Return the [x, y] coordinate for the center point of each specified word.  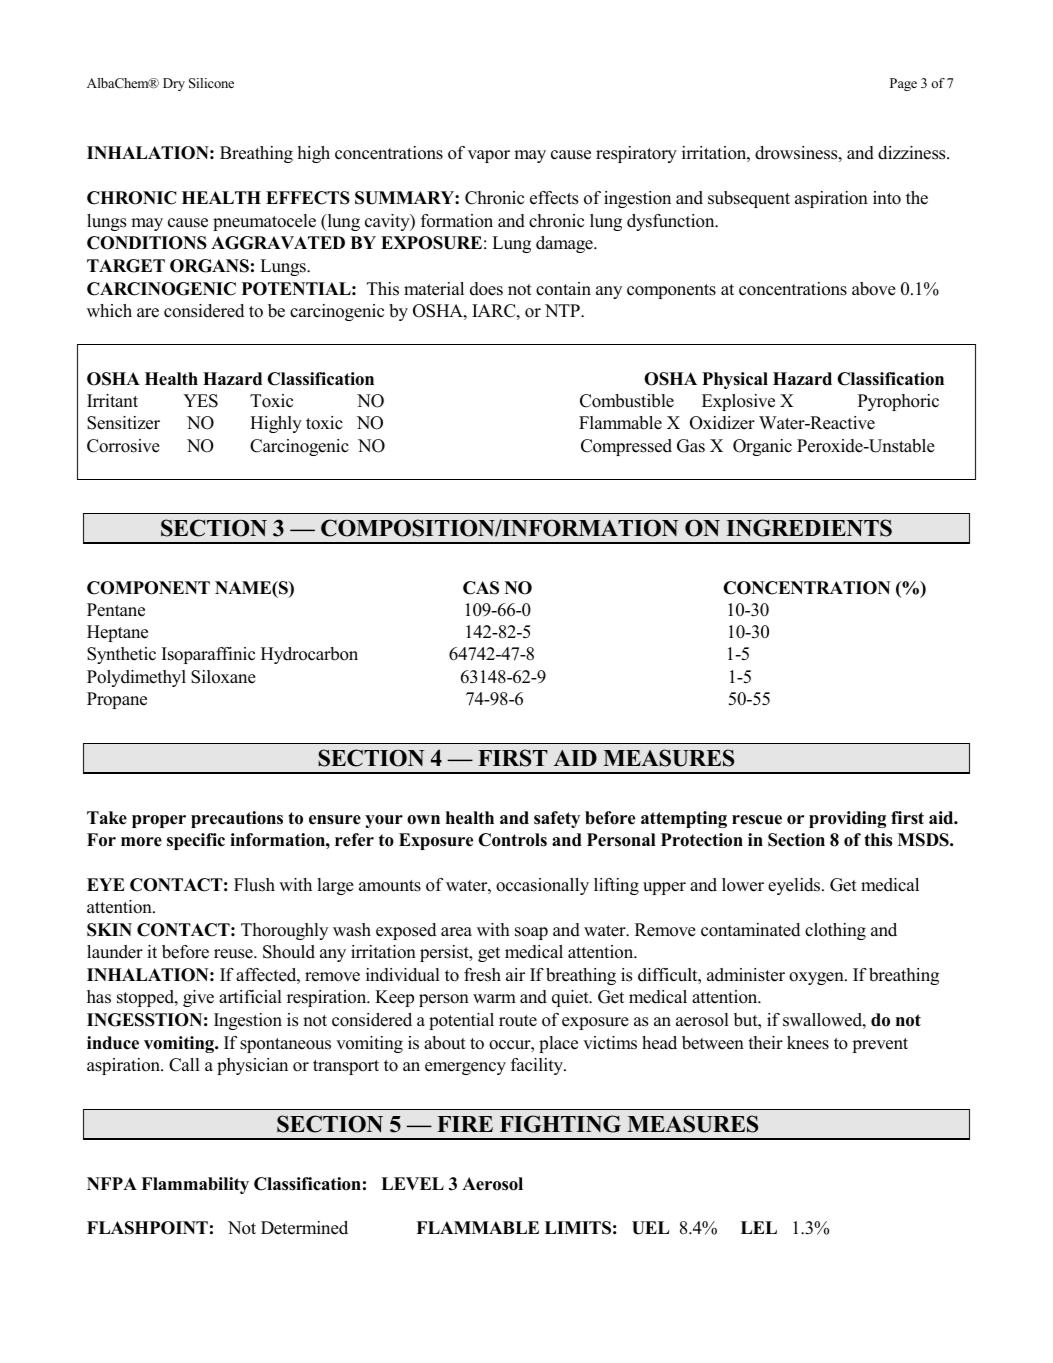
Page [903, 84]
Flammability [195, 1185]
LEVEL [412, 1183]
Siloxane [223, 677]
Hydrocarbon [309, 655]
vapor [489, 156]
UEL [650, 1228]
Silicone [211, 83]
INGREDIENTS [809, 528]
